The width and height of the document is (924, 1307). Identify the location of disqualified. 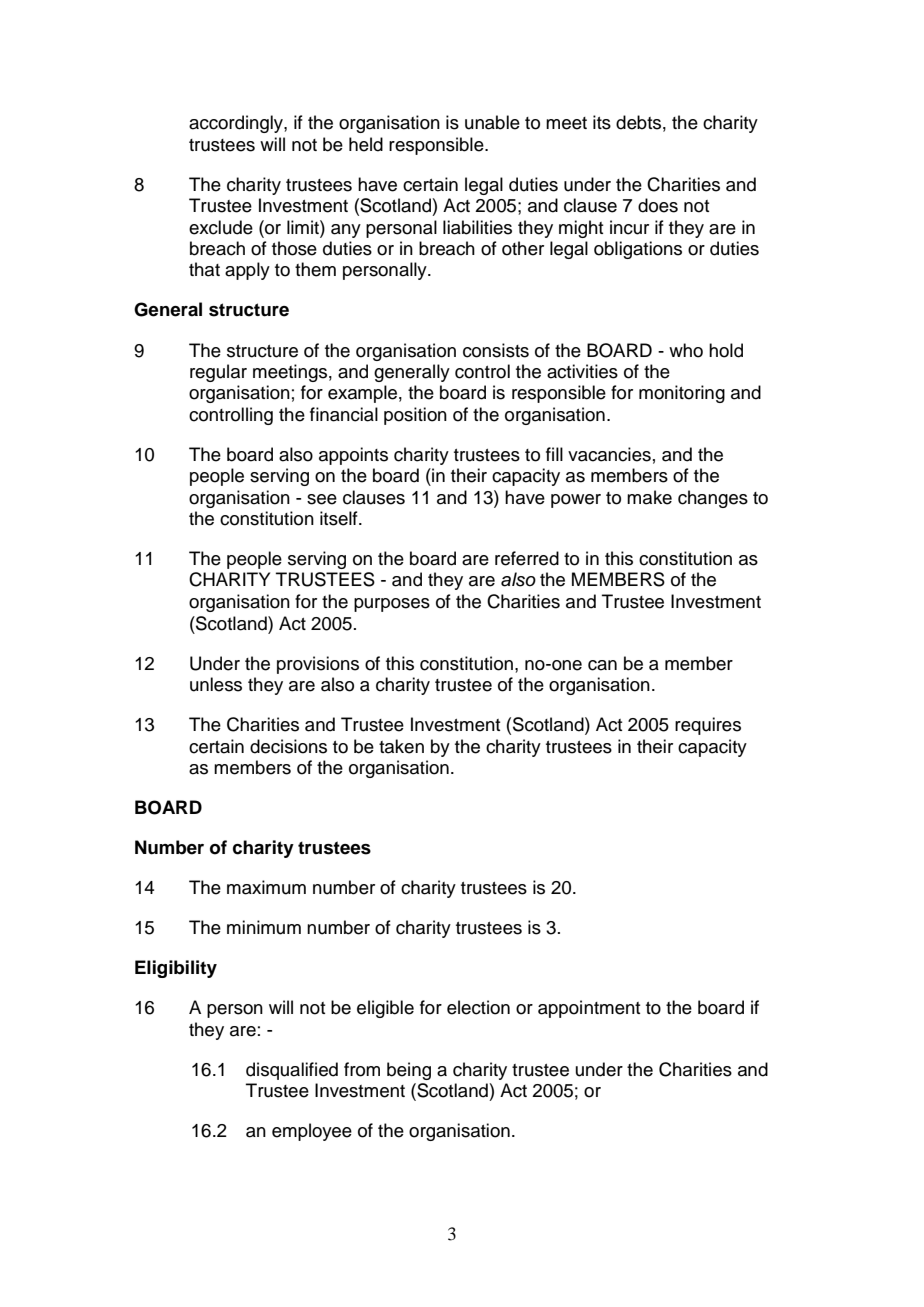
(292, 1071).
